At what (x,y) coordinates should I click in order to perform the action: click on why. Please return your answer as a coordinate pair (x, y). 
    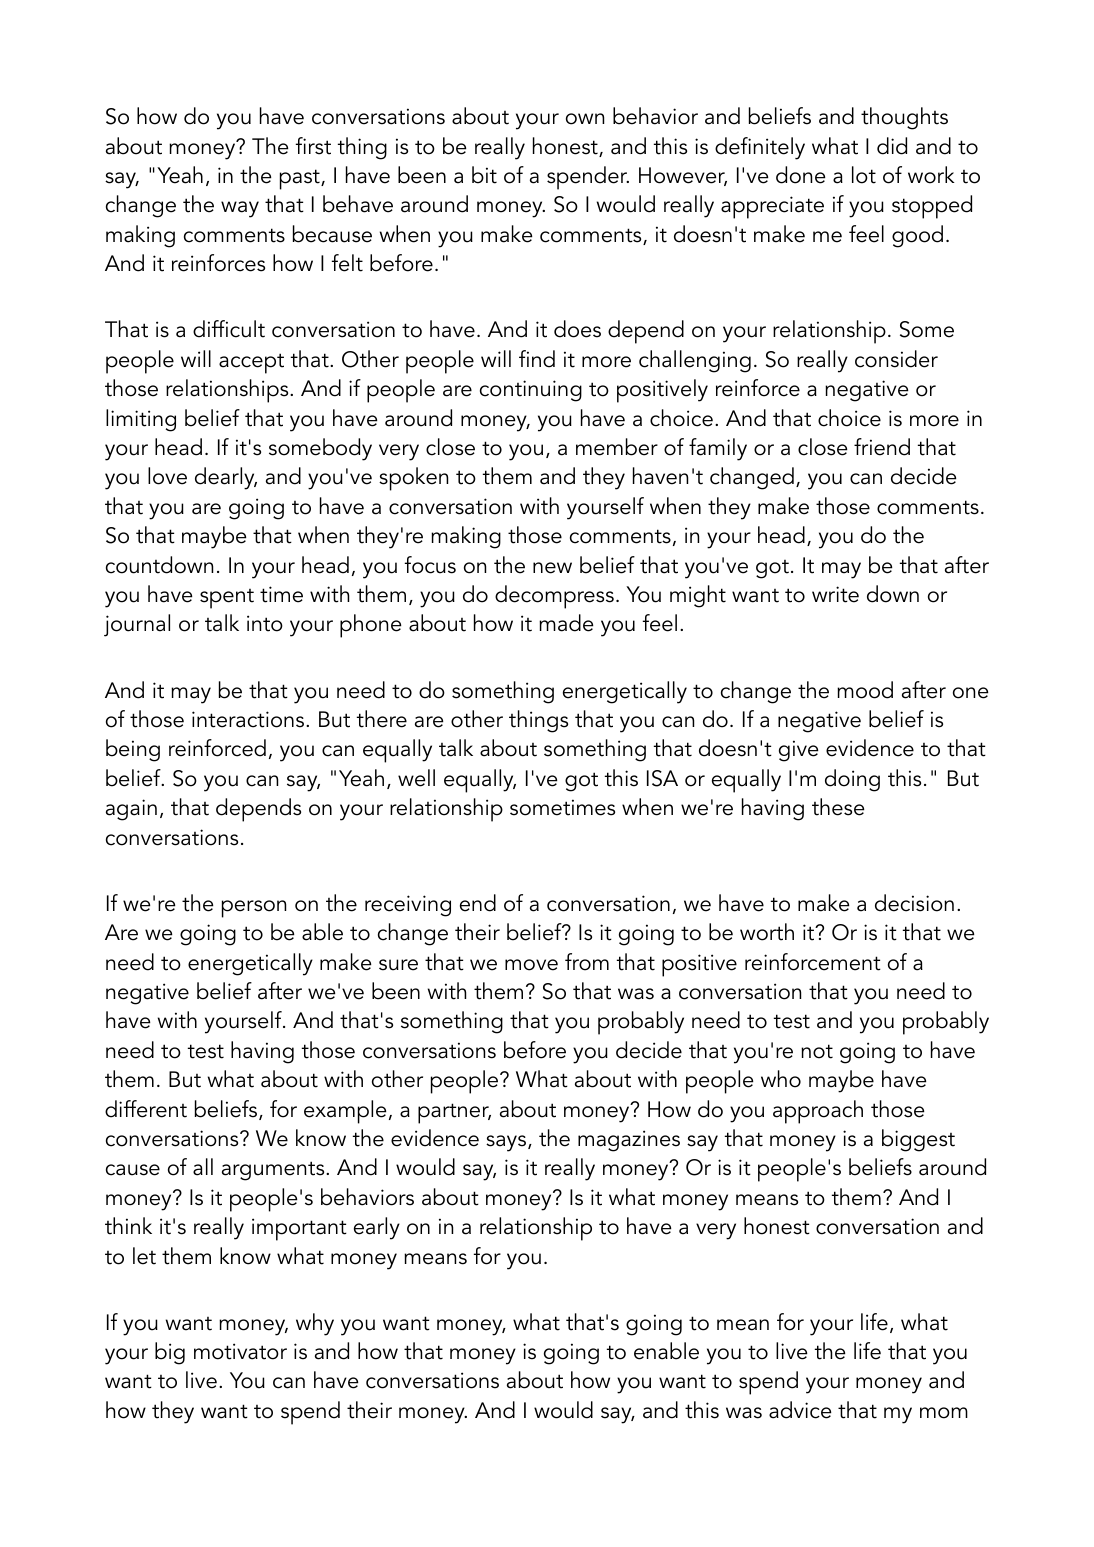
    Looking at the image, I should click on (315, 1324).
